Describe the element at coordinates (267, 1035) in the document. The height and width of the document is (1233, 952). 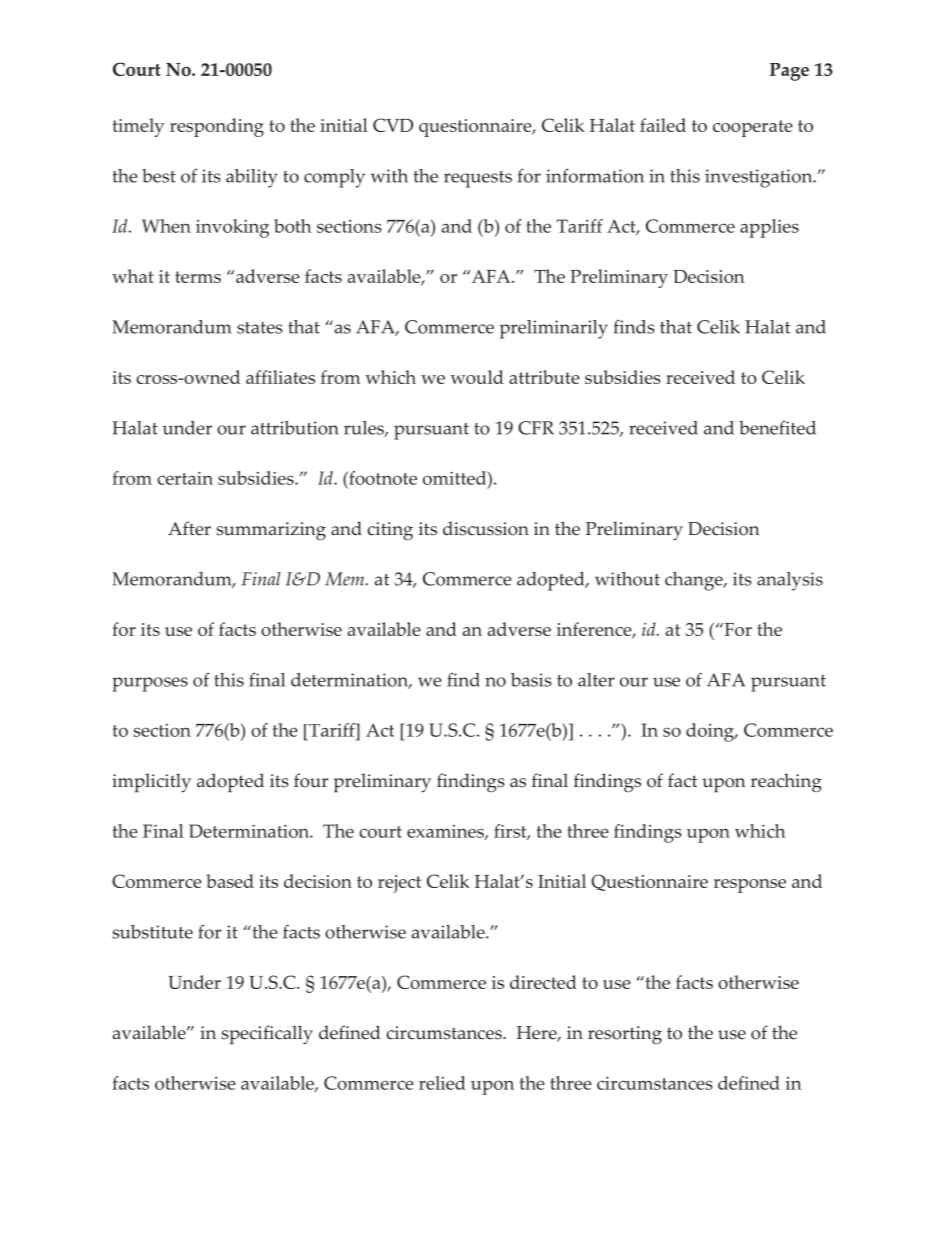
I see `specifically` at that location.
